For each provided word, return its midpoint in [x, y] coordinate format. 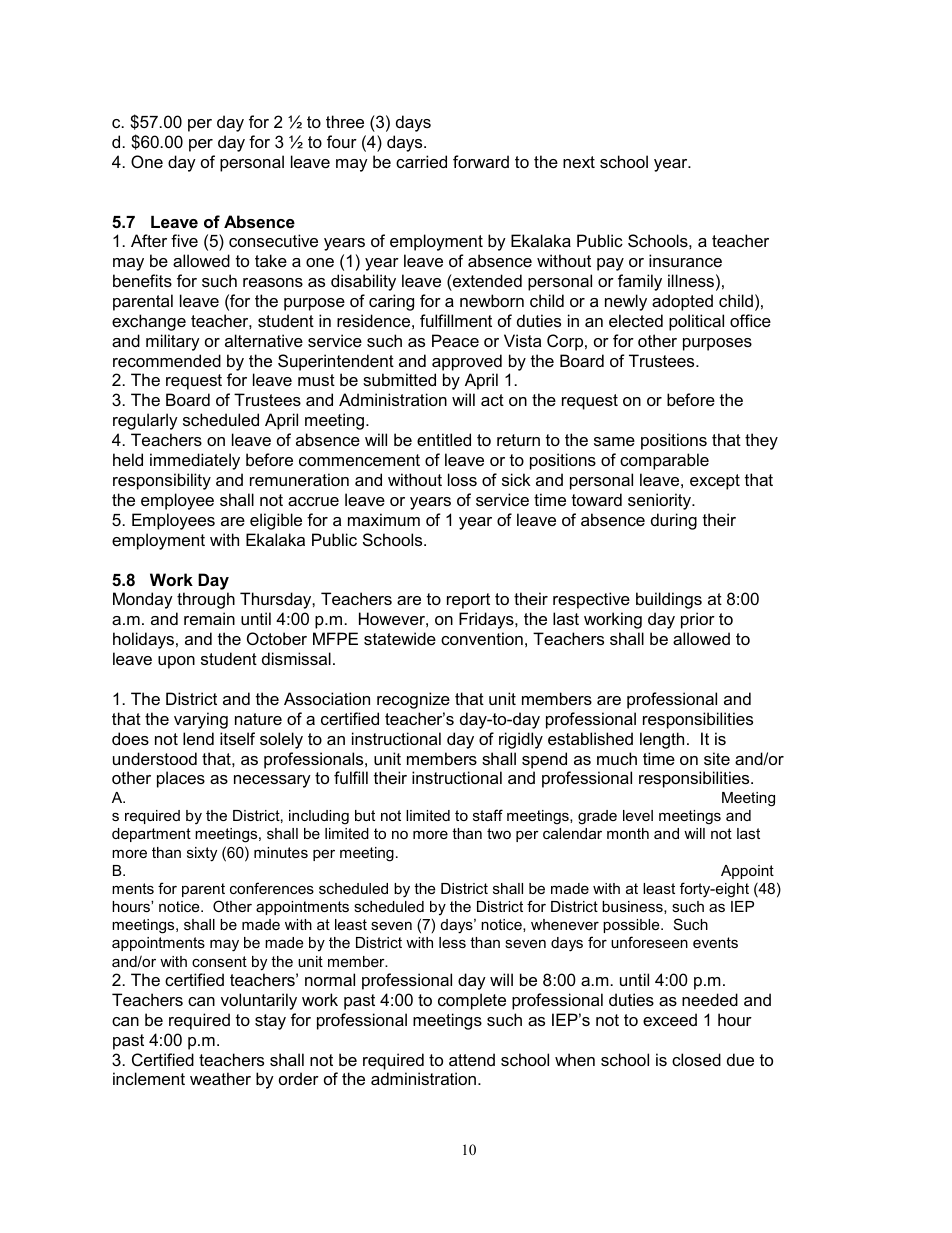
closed [696, 1059]
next [579, 162]
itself [237, 738]
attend [472, 1059]
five [184, 240]
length [662, 740]
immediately [195, 461]
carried [421, 161]
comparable [664, 461]
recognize [413, 700]
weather [220, 1078]
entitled [444, 439]
